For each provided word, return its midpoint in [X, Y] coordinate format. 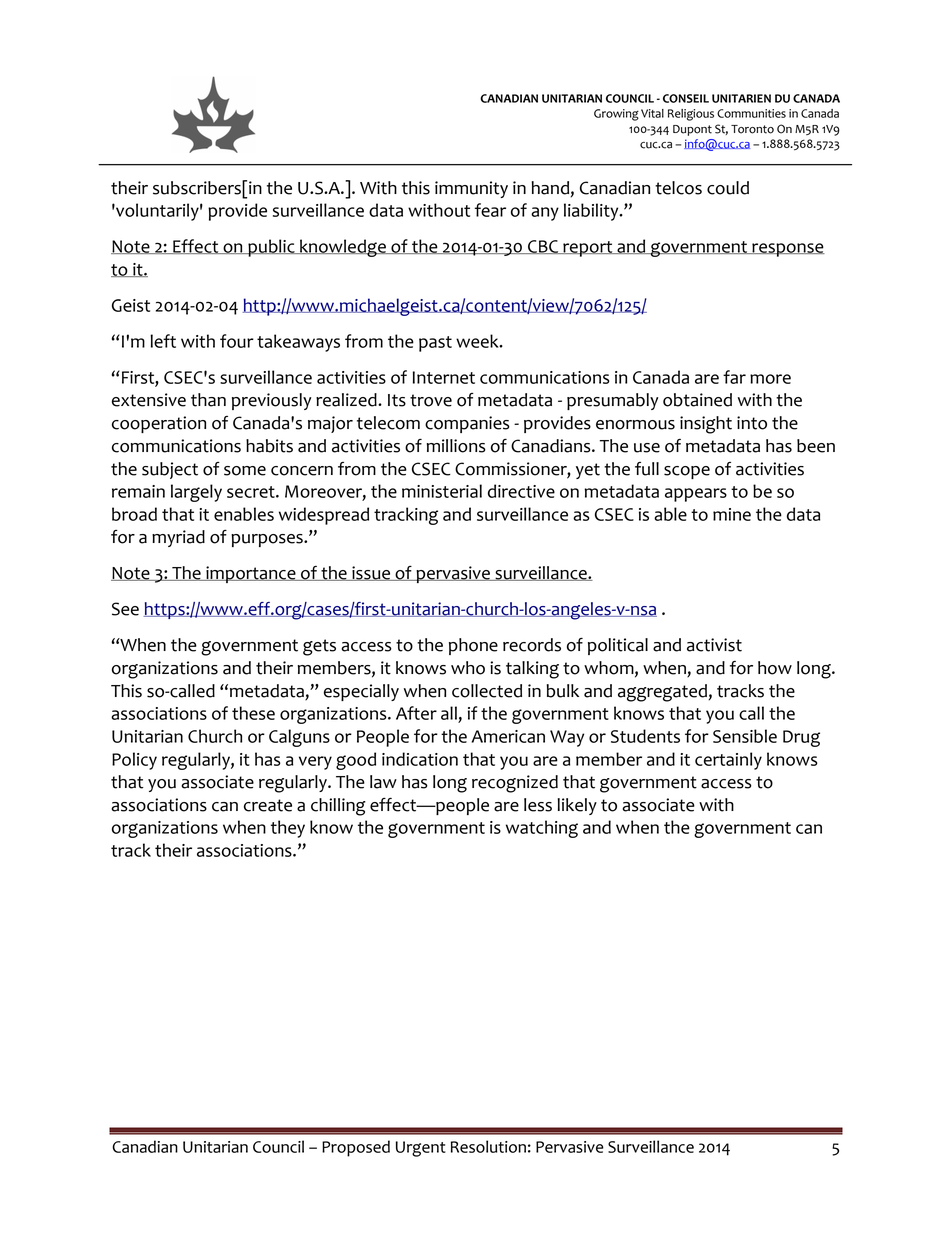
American [508, 736]
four [237, 341]
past [435, 344]
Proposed [356, 1148]
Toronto [752, 129]
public [271, 248]
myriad [178, 538]
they [288, 829]
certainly [728, 761]
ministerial [442, 491]
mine [732, 514]
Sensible [745, 736]
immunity [471, 189]
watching [542, 829]
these [253, 713]
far [734, 377]
